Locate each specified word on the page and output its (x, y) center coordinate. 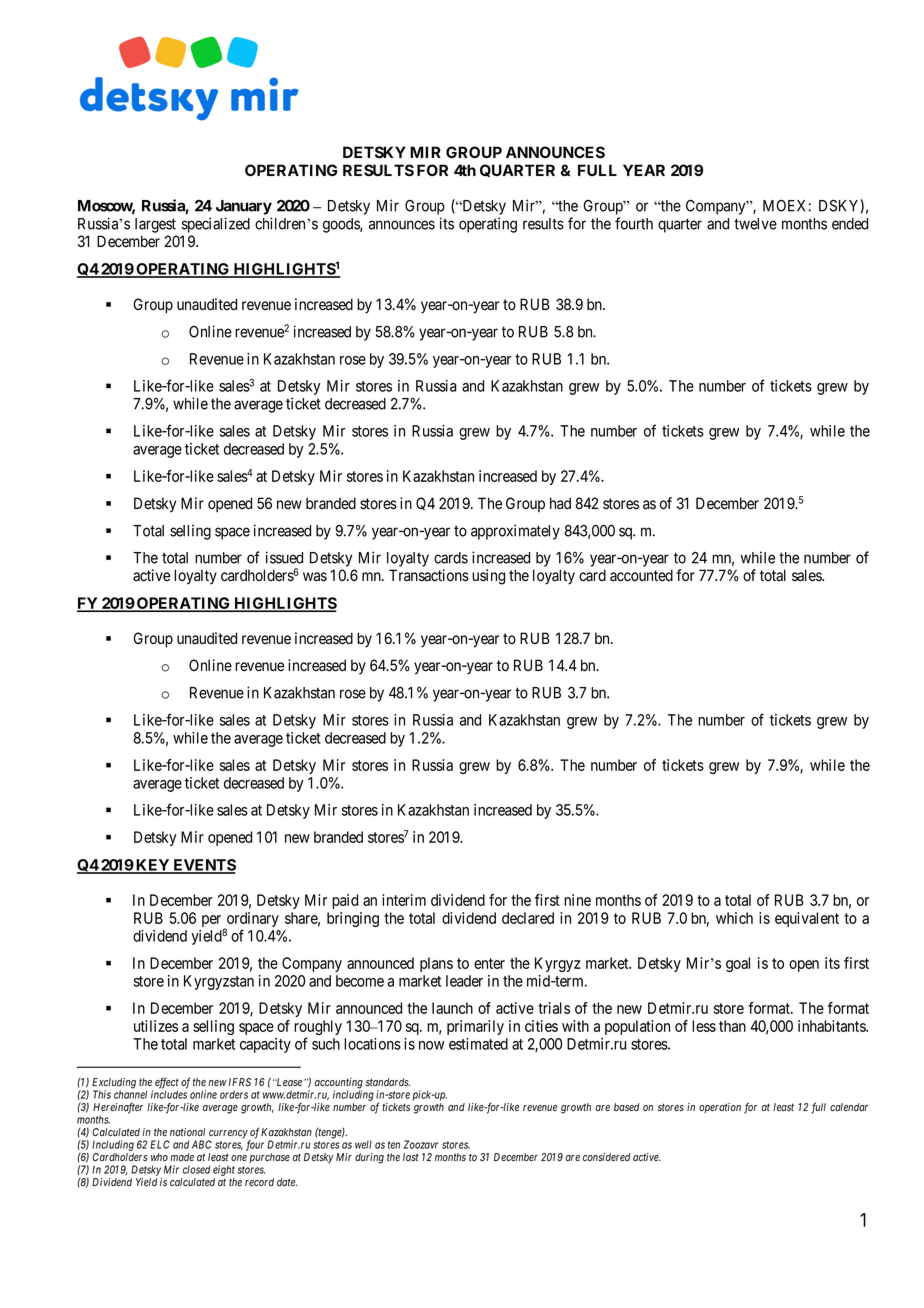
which (734, 918)
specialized (216, 225)
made (182, 1157)
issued (284, 557)
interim (404, 900)
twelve (755, 224)
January (244, 207)
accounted (641, 575)
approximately (515, 532)
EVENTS (203, 866)
